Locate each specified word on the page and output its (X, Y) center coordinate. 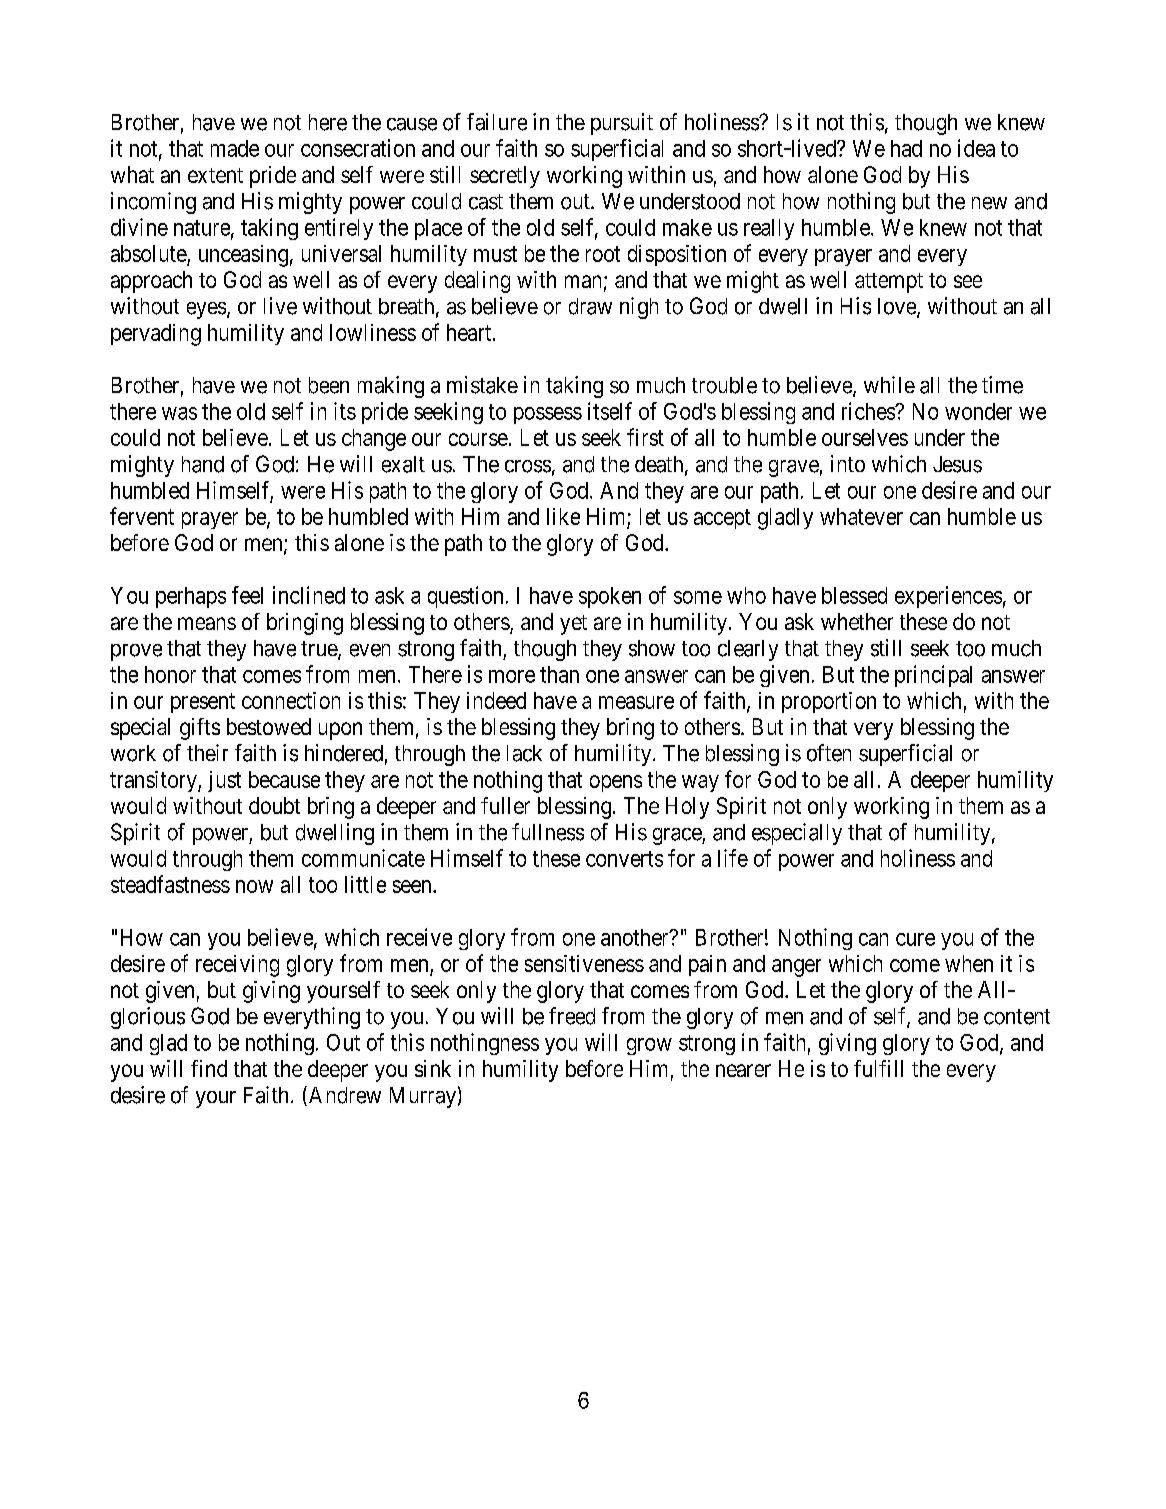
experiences (948, 597)
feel (247, 595)
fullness (548, 832)
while (889, 384)
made (235, 148)
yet (573, 625)
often (829, 753)
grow (649, 1046)
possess (548, 415)
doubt (274, 805)
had (906, 148)
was (179, 413)
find (209, 1068)
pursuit (622, 124)
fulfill (878, 1068)
